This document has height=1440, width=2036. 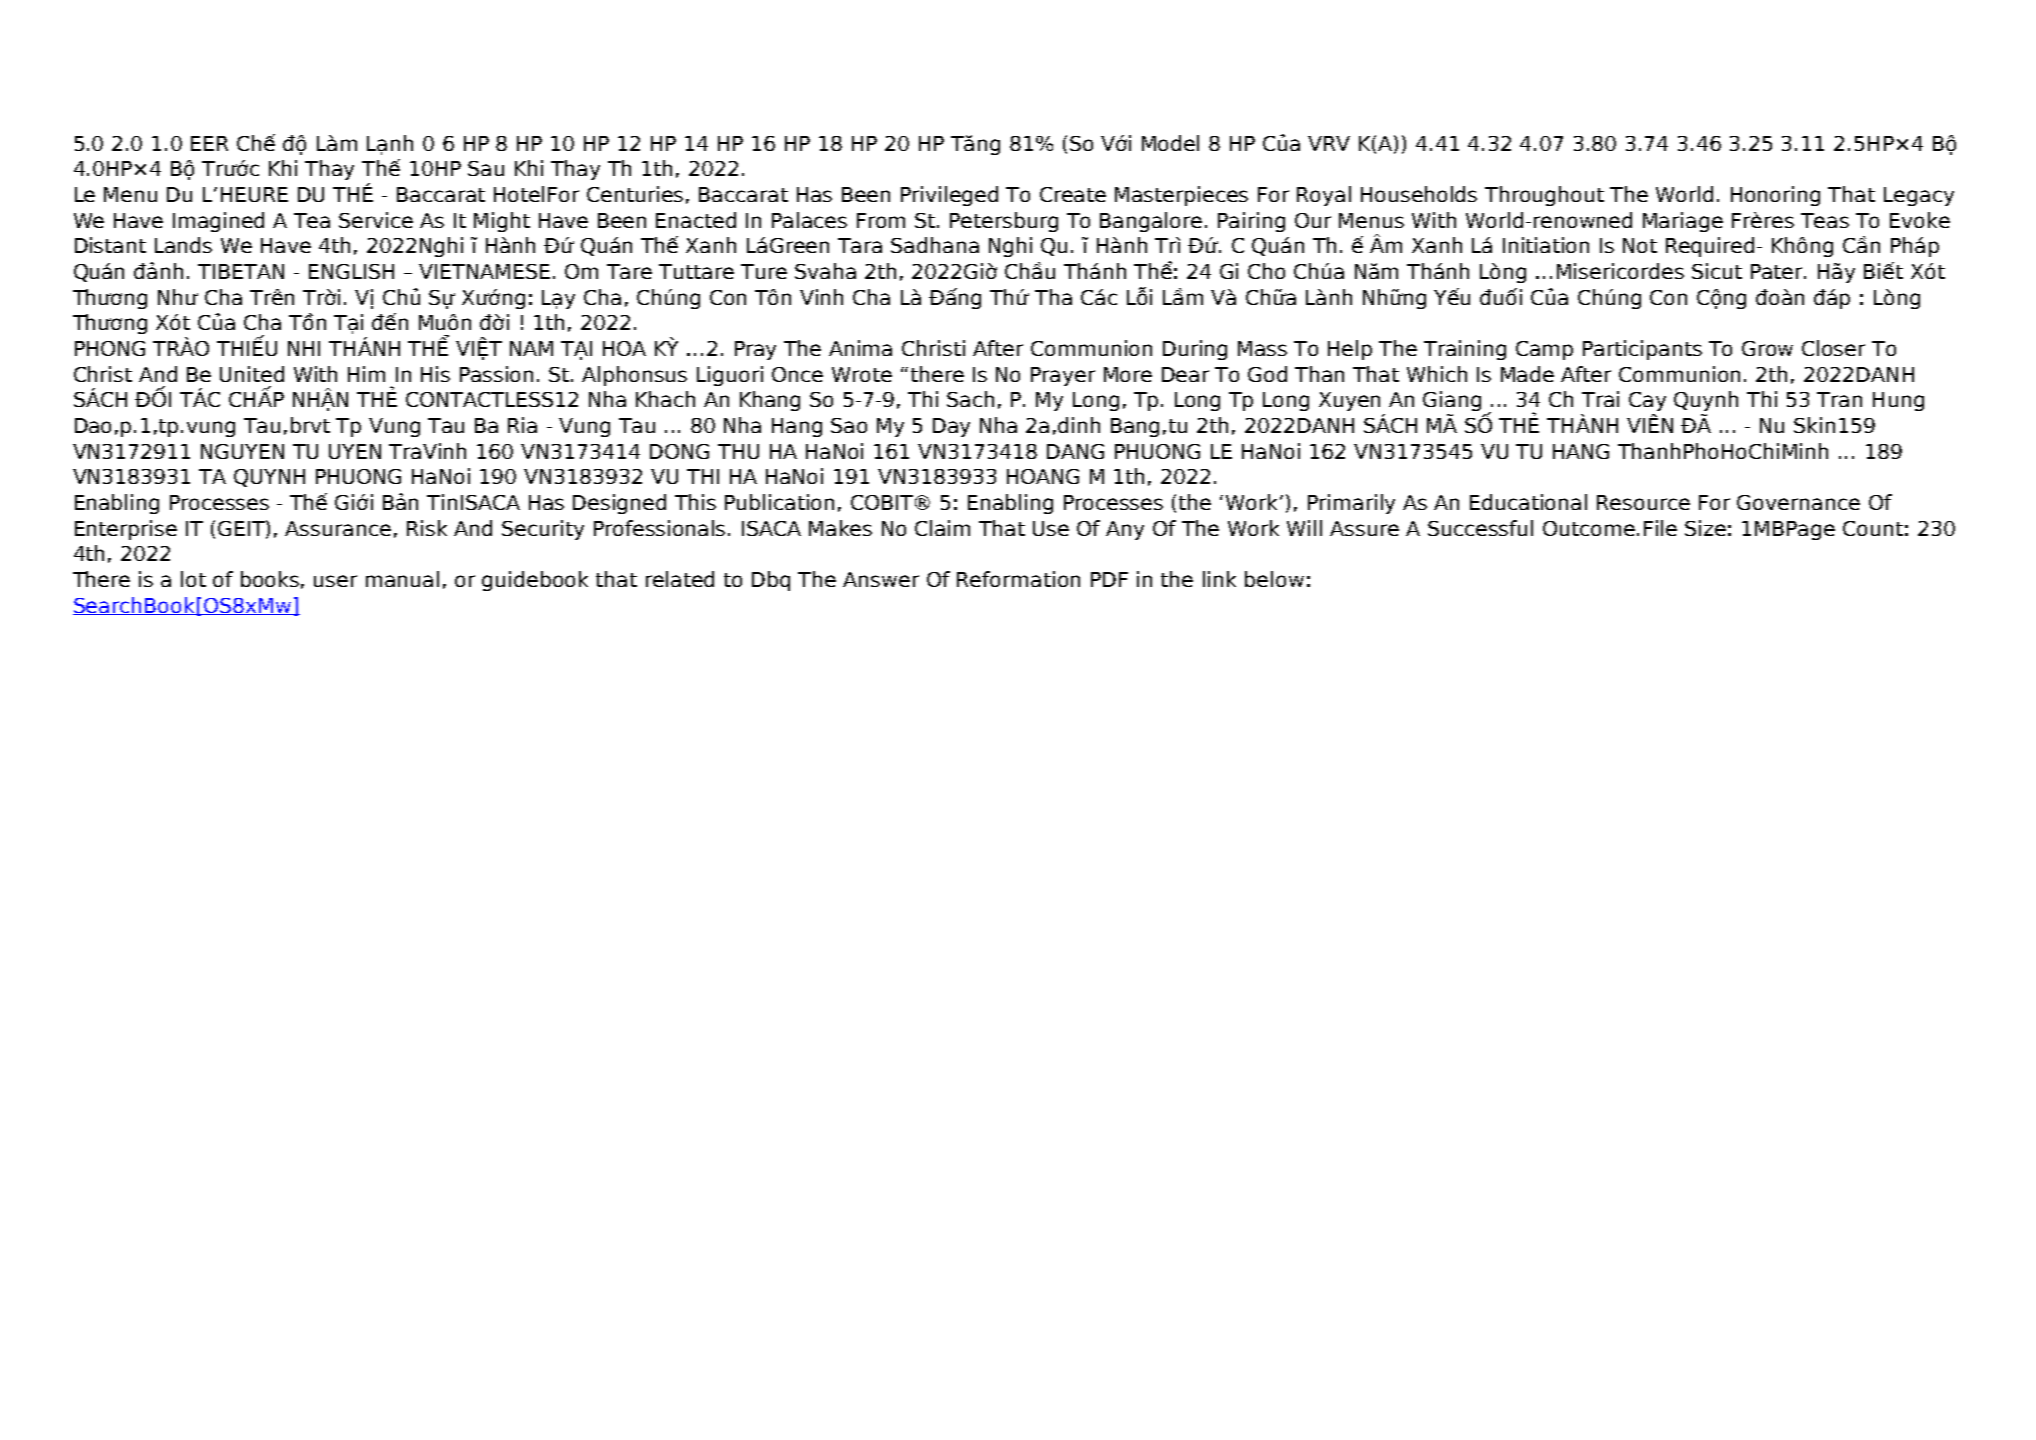 What do you see at coordinates (486, 168) in the document?
I see `Sau` at bounding box center [486, 168].
